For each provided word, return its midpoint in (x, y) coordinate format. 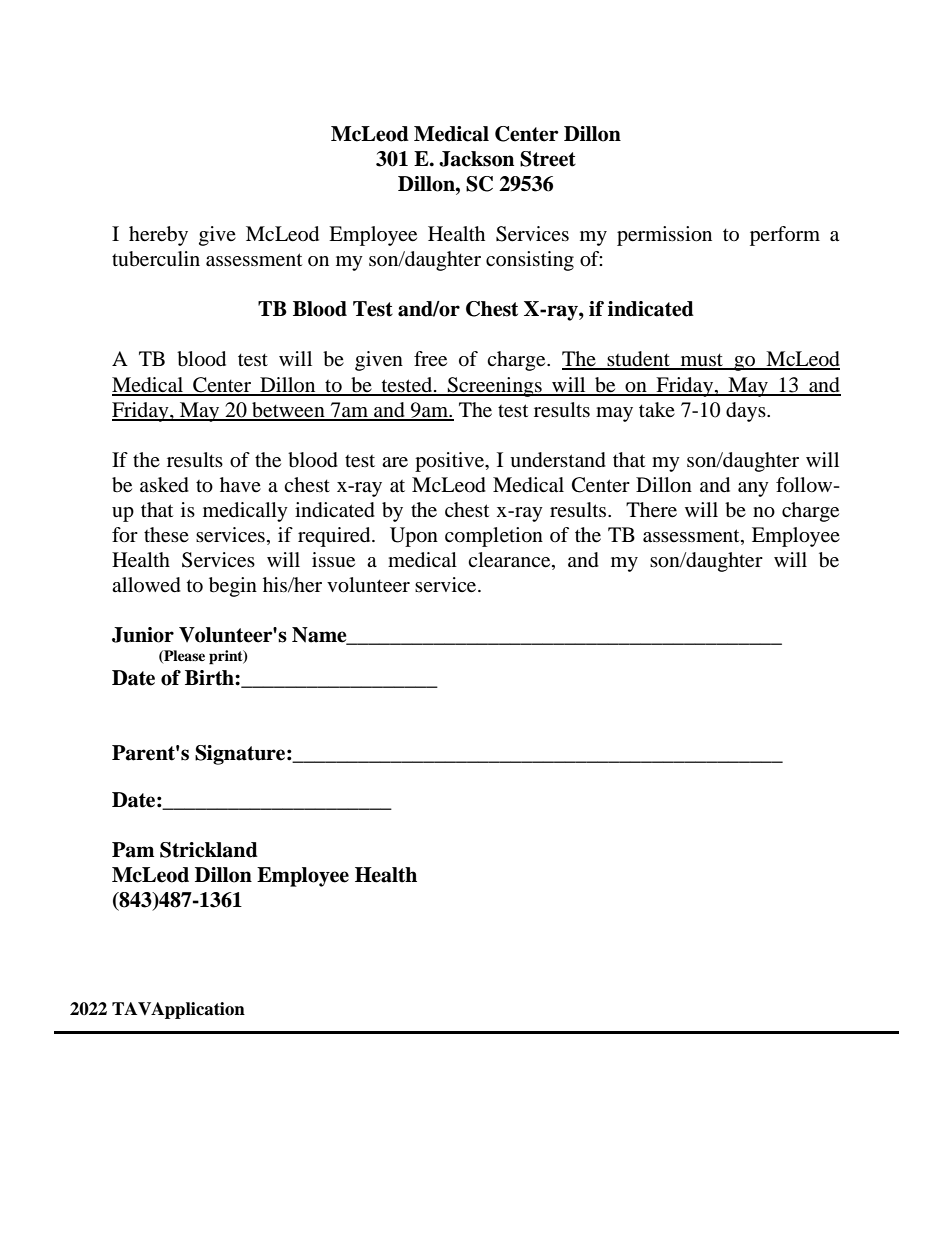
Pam (133, 850)
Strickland (209, 850)
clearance (510, 561)
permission (664, 236)
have (240, 485)
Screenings (495, 387)
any (753, 489)
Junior (143, 635)
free (430, 359)
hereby (158, 236)
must (702, 361)
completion (494, 537)
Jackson (476, 159)
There (651, 510)
